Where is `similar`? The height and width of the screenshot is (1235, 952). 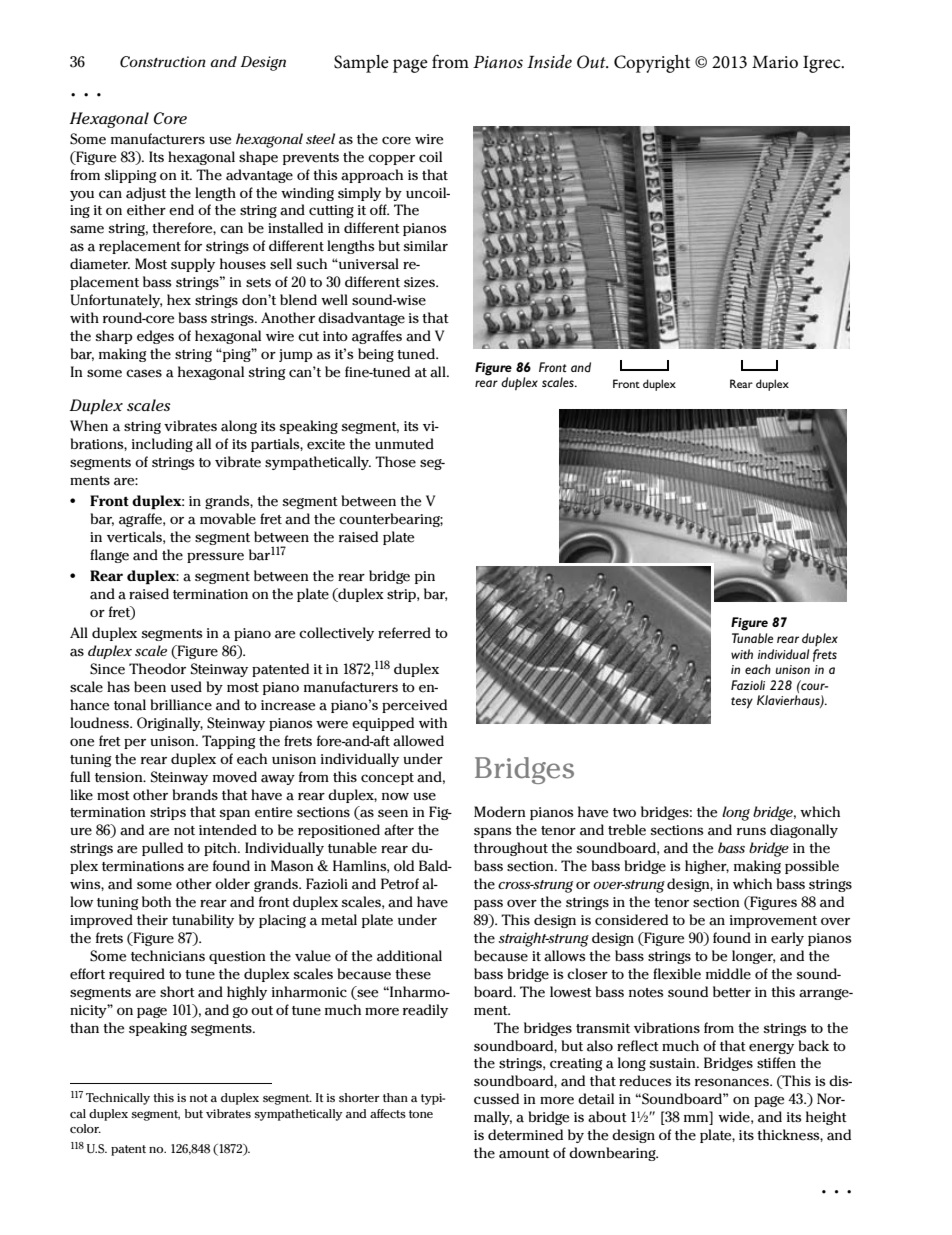
similar is located at coordinates (425, 246).
